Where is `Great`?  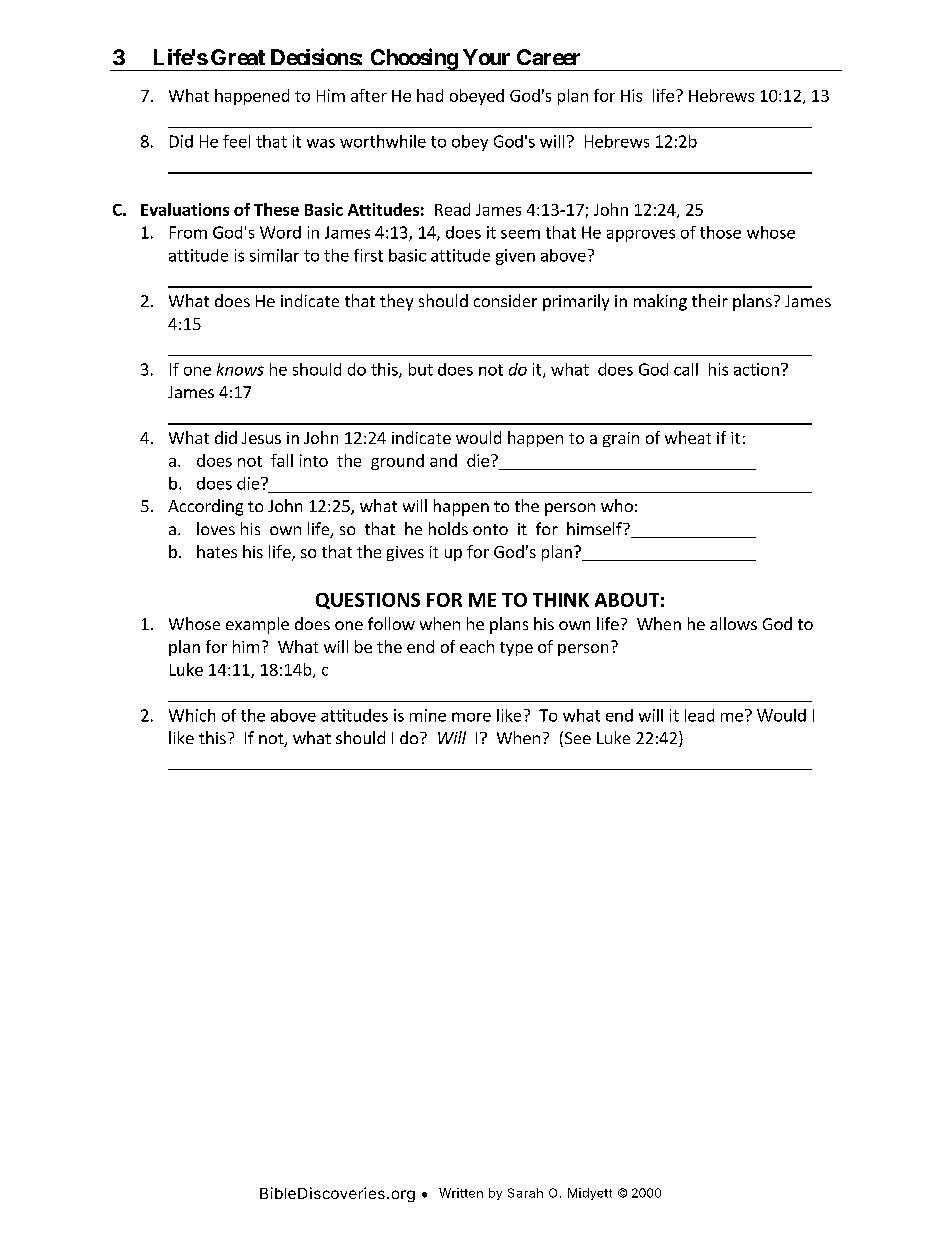
Great is located at coordinates (238, 57).
